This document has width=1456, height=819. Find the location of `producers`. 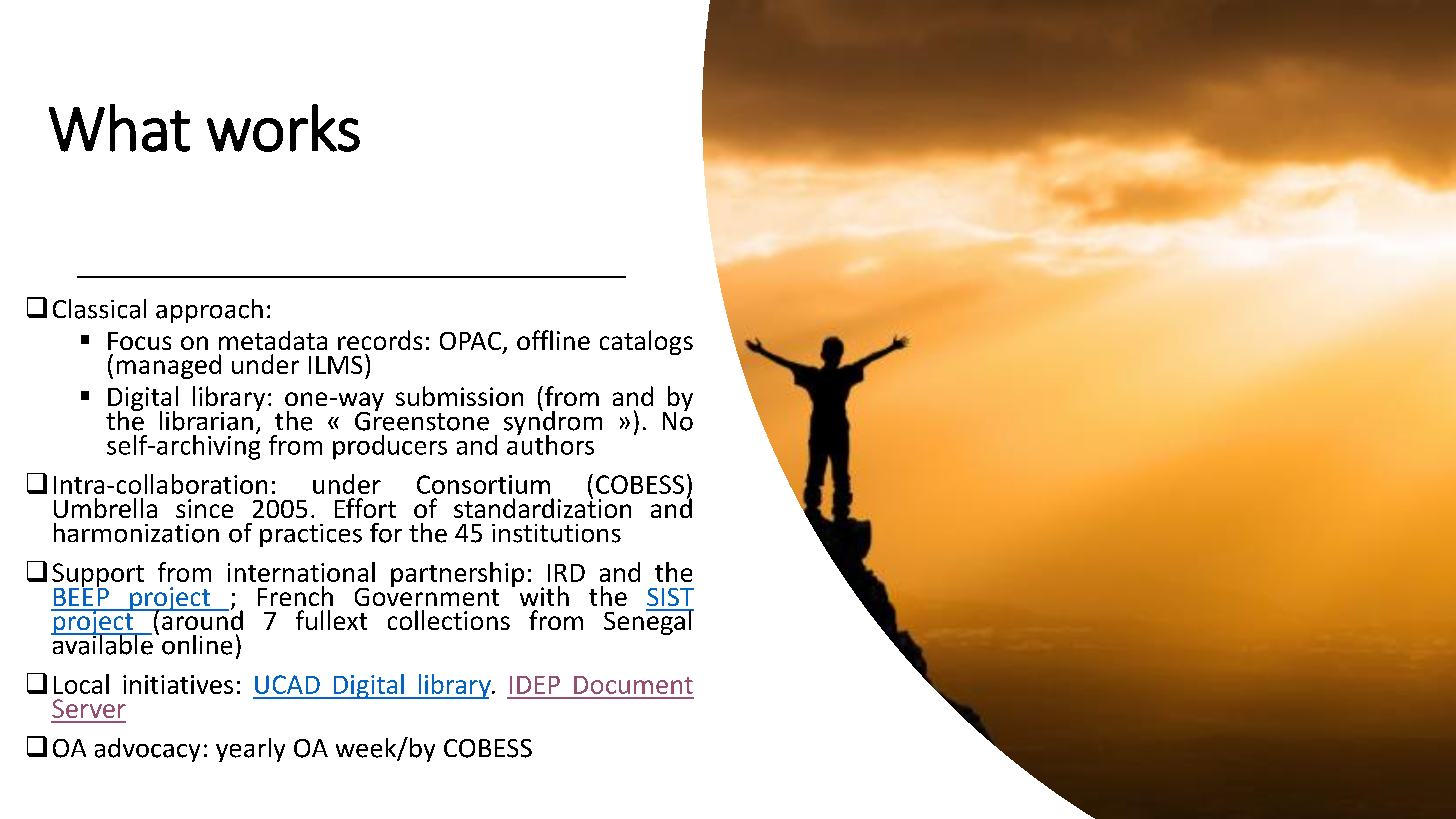

producers is located at coordinates (390, 447).
